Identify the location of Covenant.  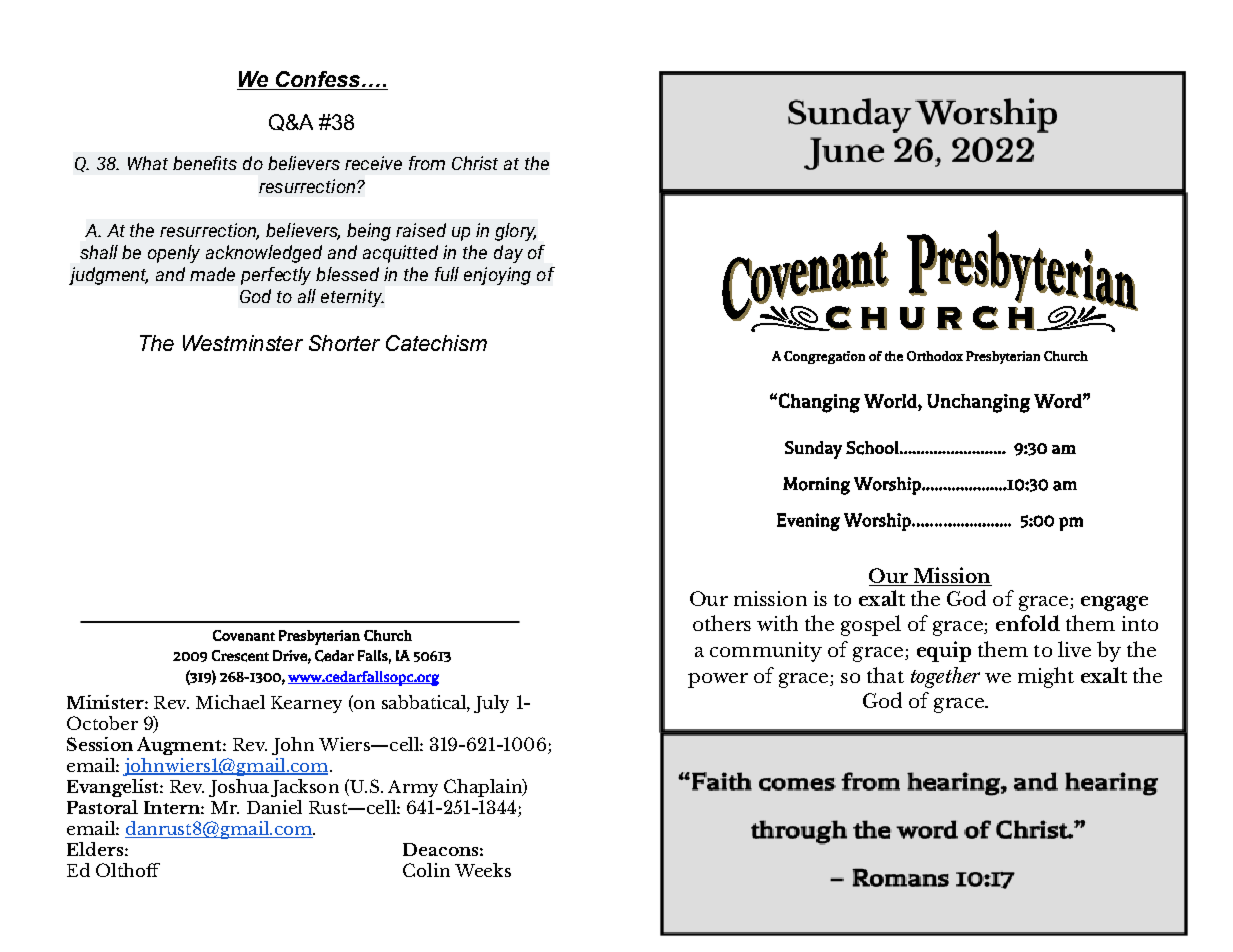
(244, 635).
